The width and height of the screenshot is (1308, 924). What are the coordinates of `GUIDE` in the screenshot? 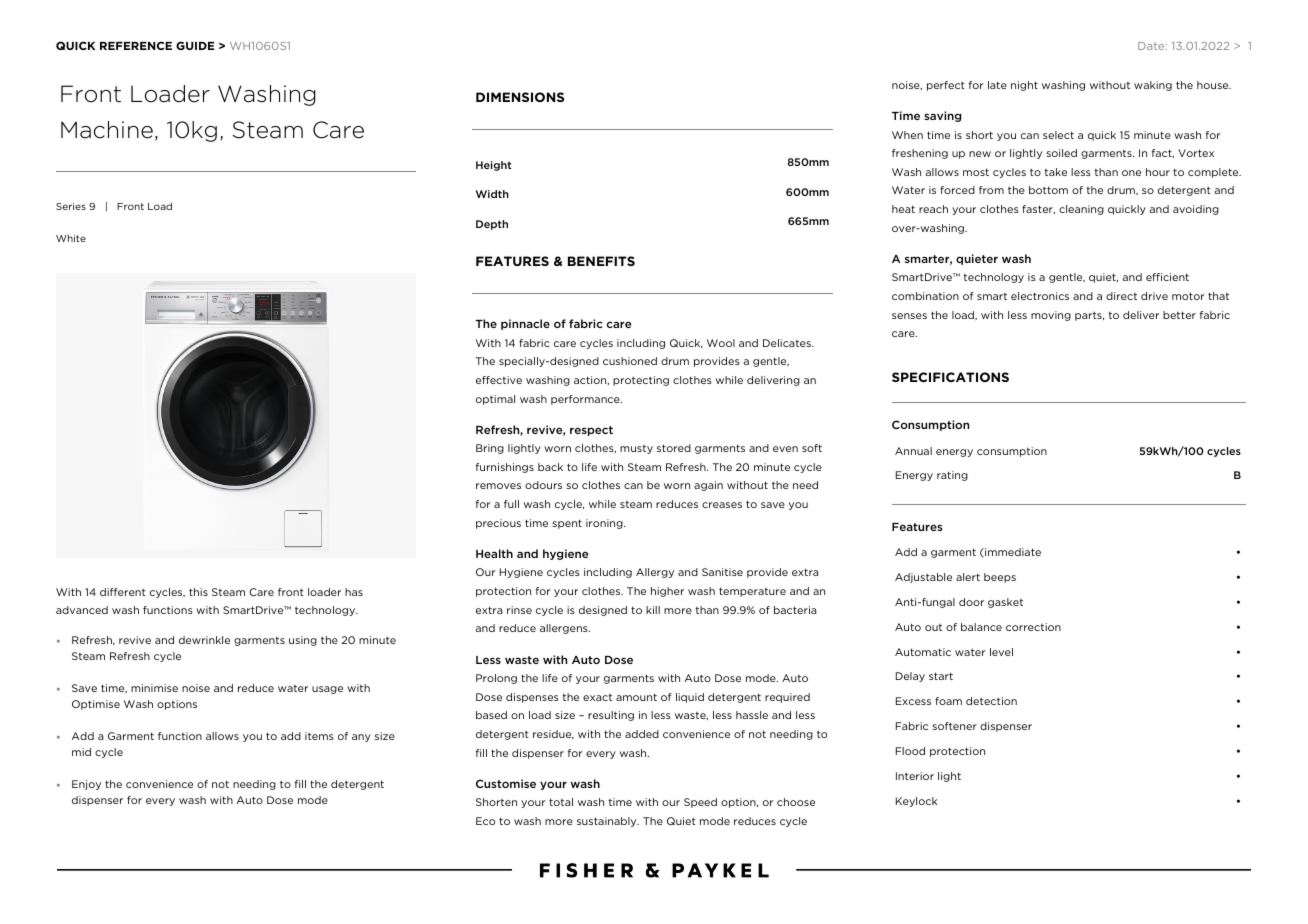 It's located at (195, 45).
